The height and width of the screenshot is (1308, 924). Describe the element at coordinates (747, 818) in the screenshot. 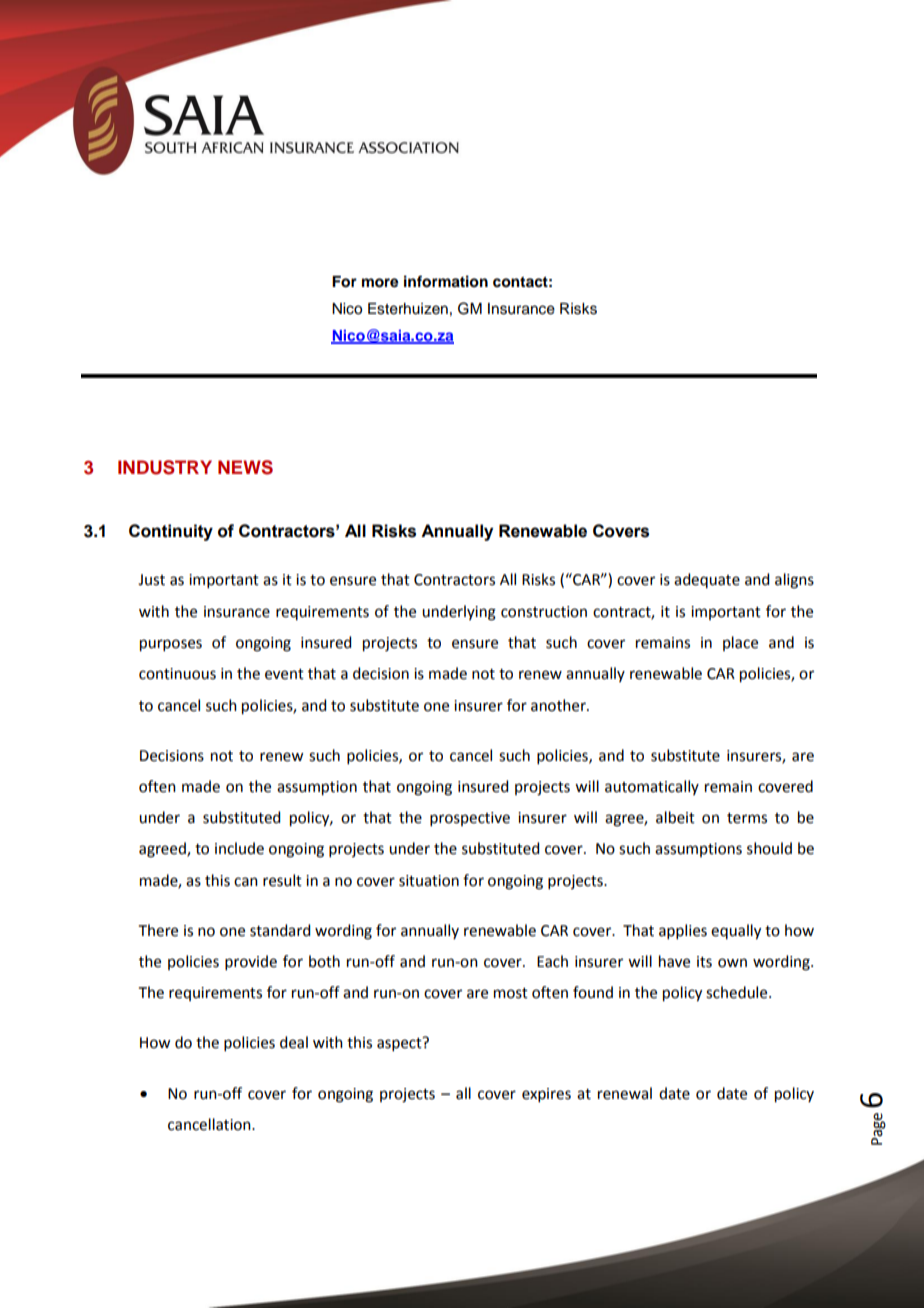

I see `terms` at that location.
